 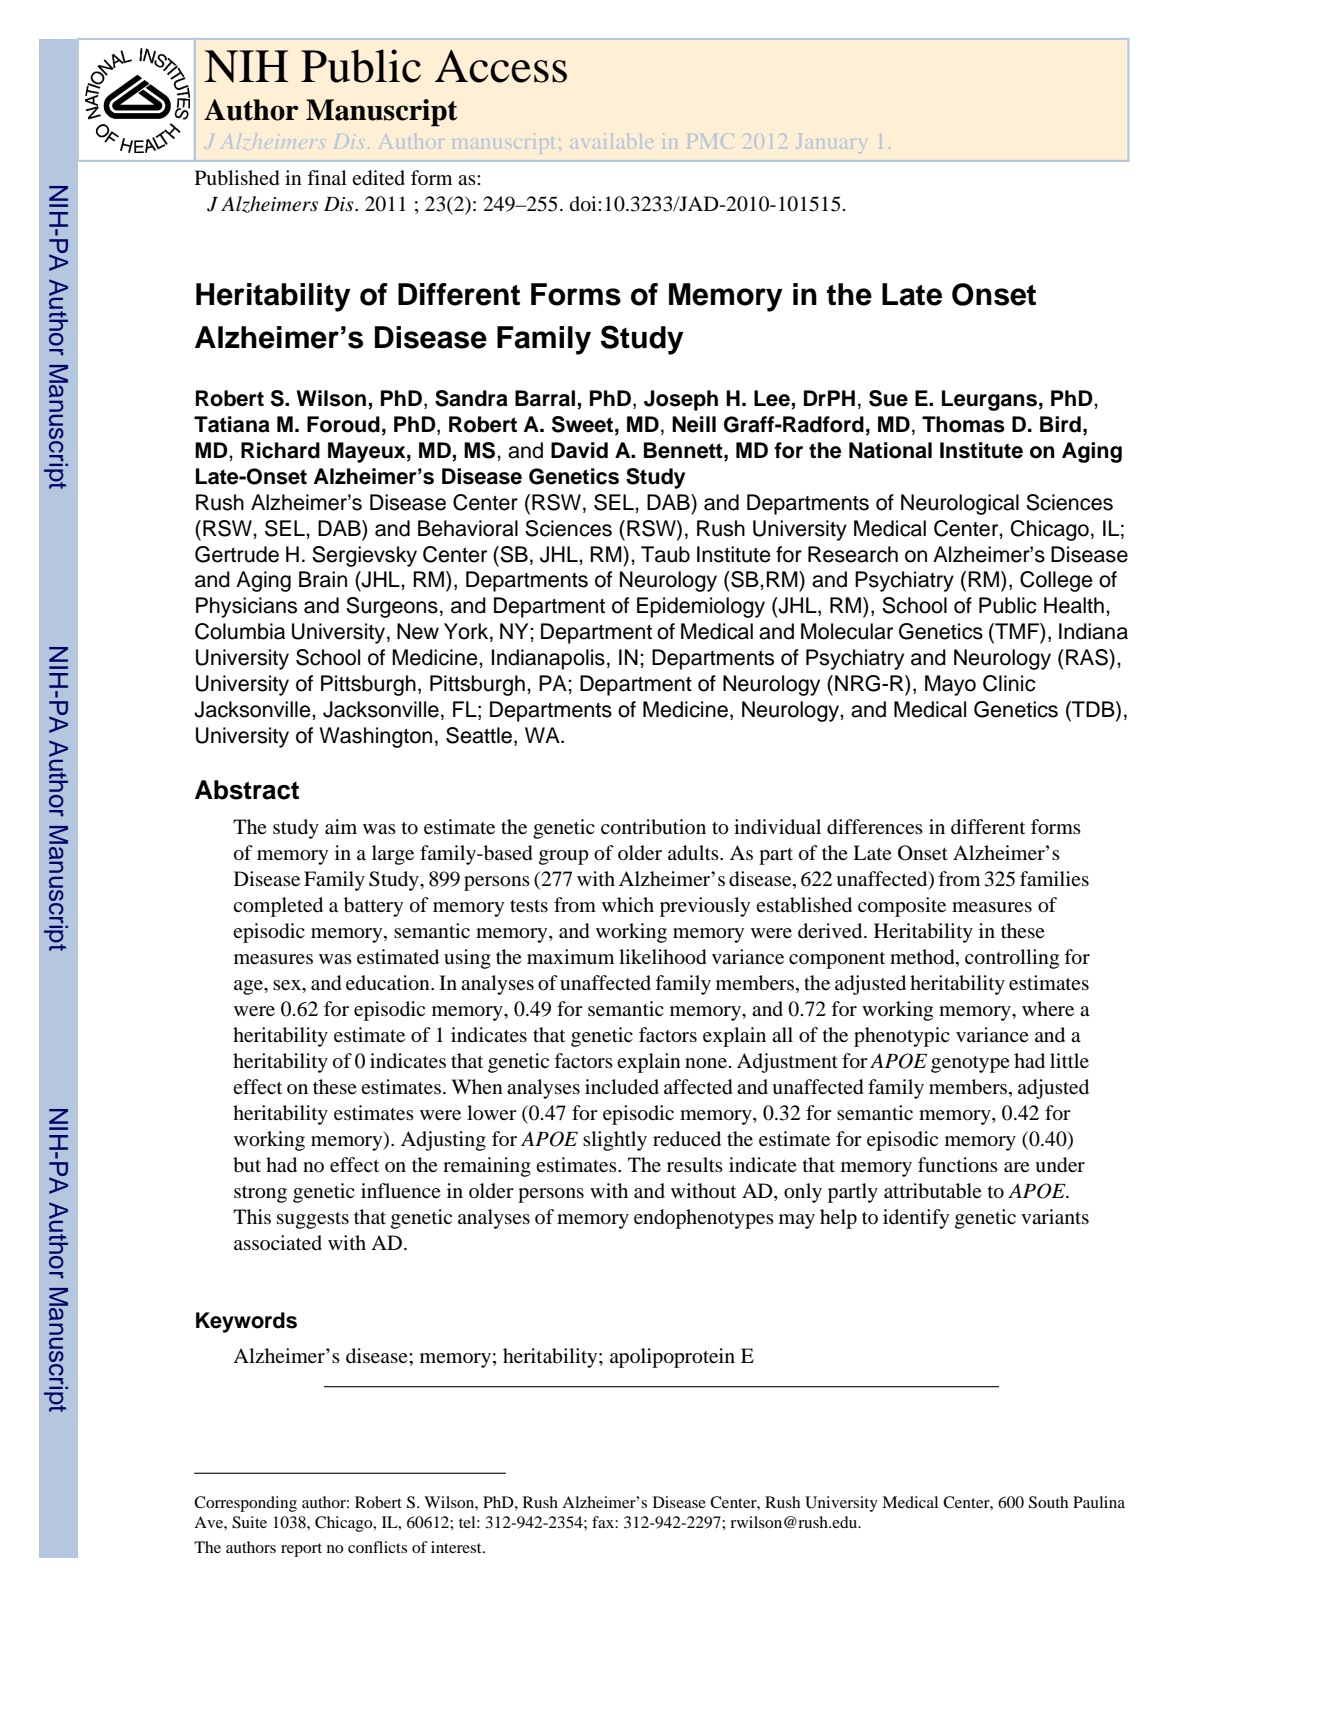 What do you see at coordinates (653, 827) in the screenshot?
I see `contribution` at bounding box center [653, 827].
